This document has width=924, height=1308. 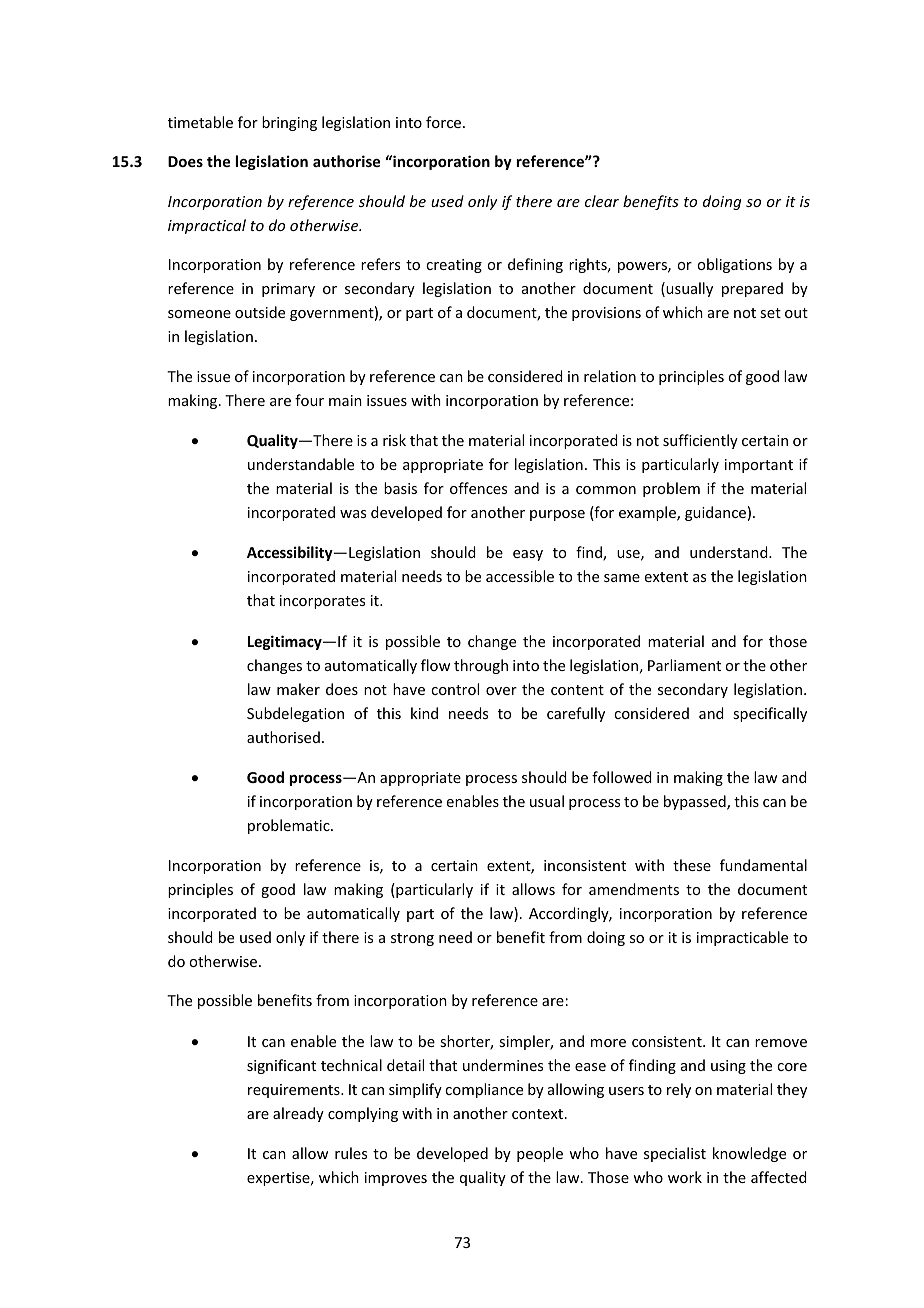 What do you see at coordinates (445, 122) in the document?
I see `force` at bounding box center [445, 122].
